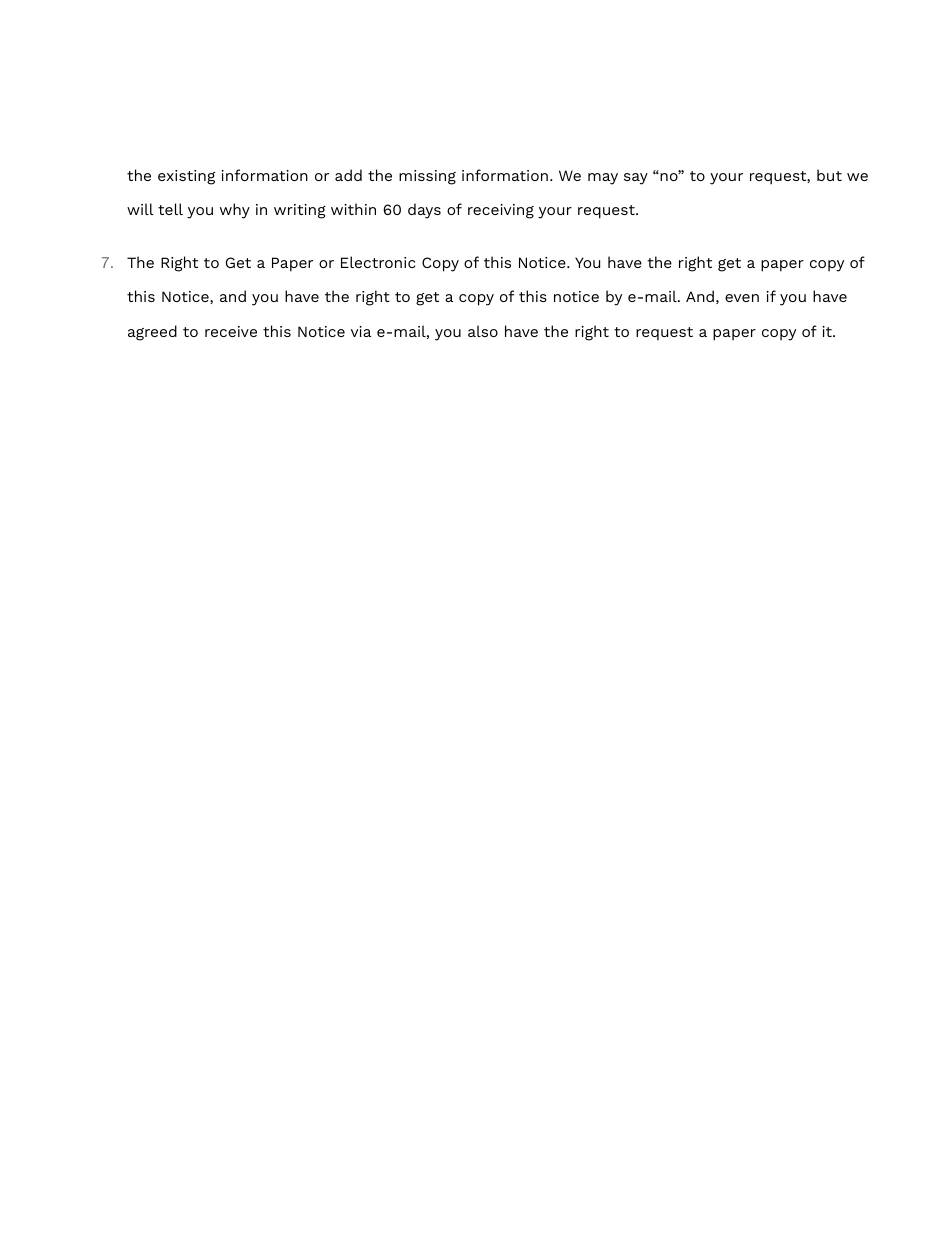  I want to click on even, so click(742, 298).
